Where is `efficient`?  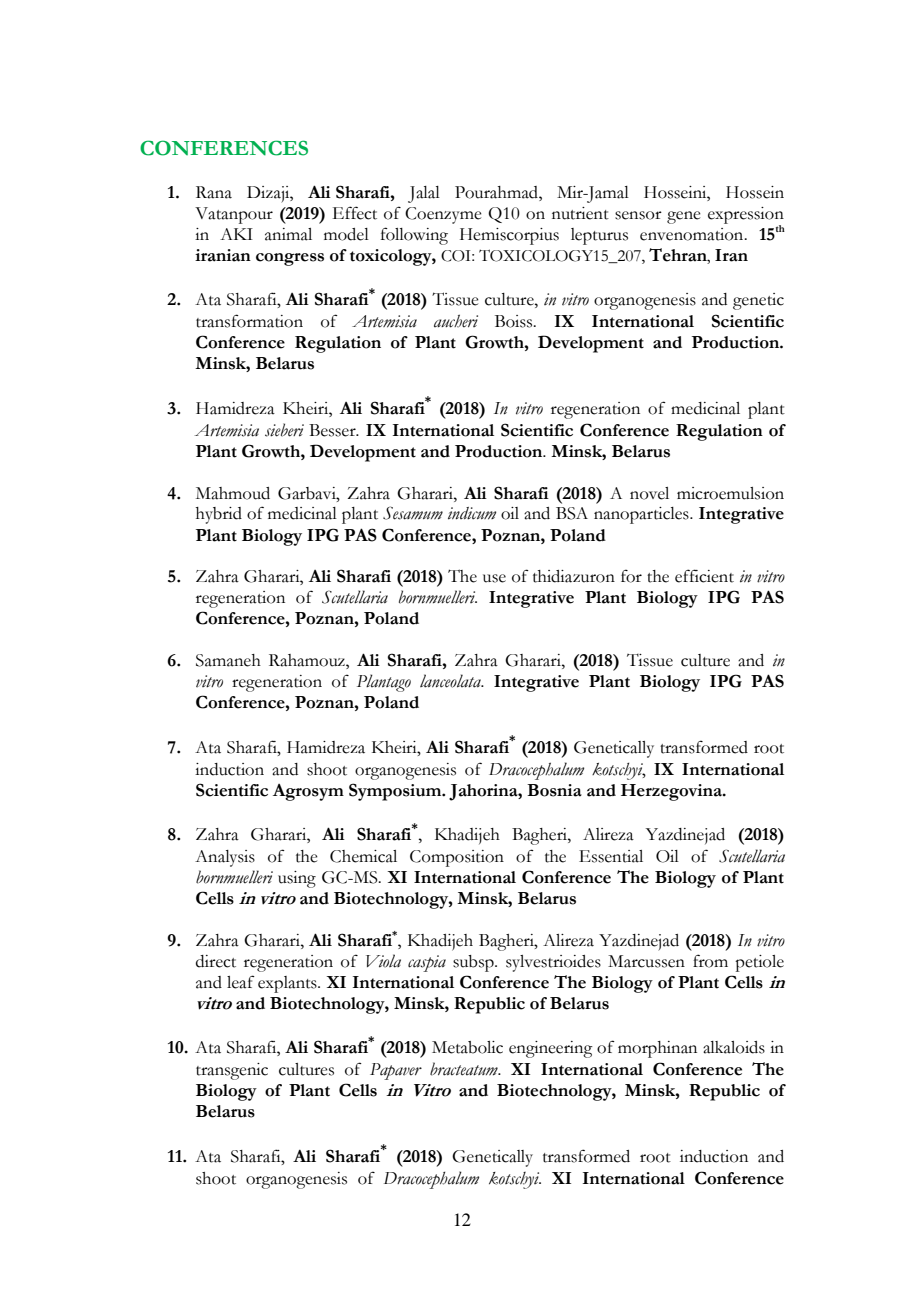
efficient is located at coordinates (704, 576).
